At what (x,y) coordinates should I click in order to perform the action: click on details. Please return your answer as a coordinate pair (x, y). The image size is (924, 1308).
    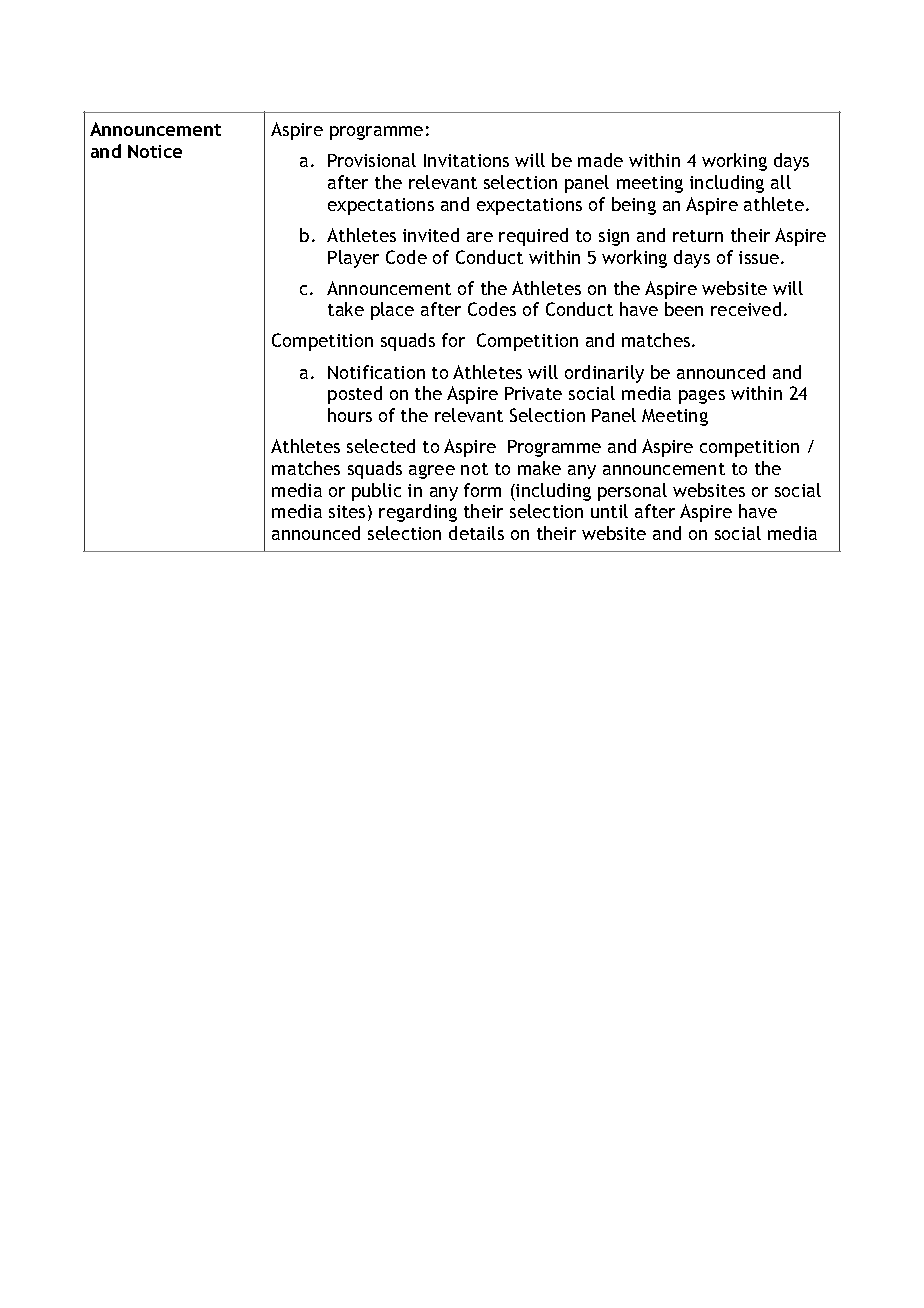
    Looking at the image, I should click on (476, 533).
